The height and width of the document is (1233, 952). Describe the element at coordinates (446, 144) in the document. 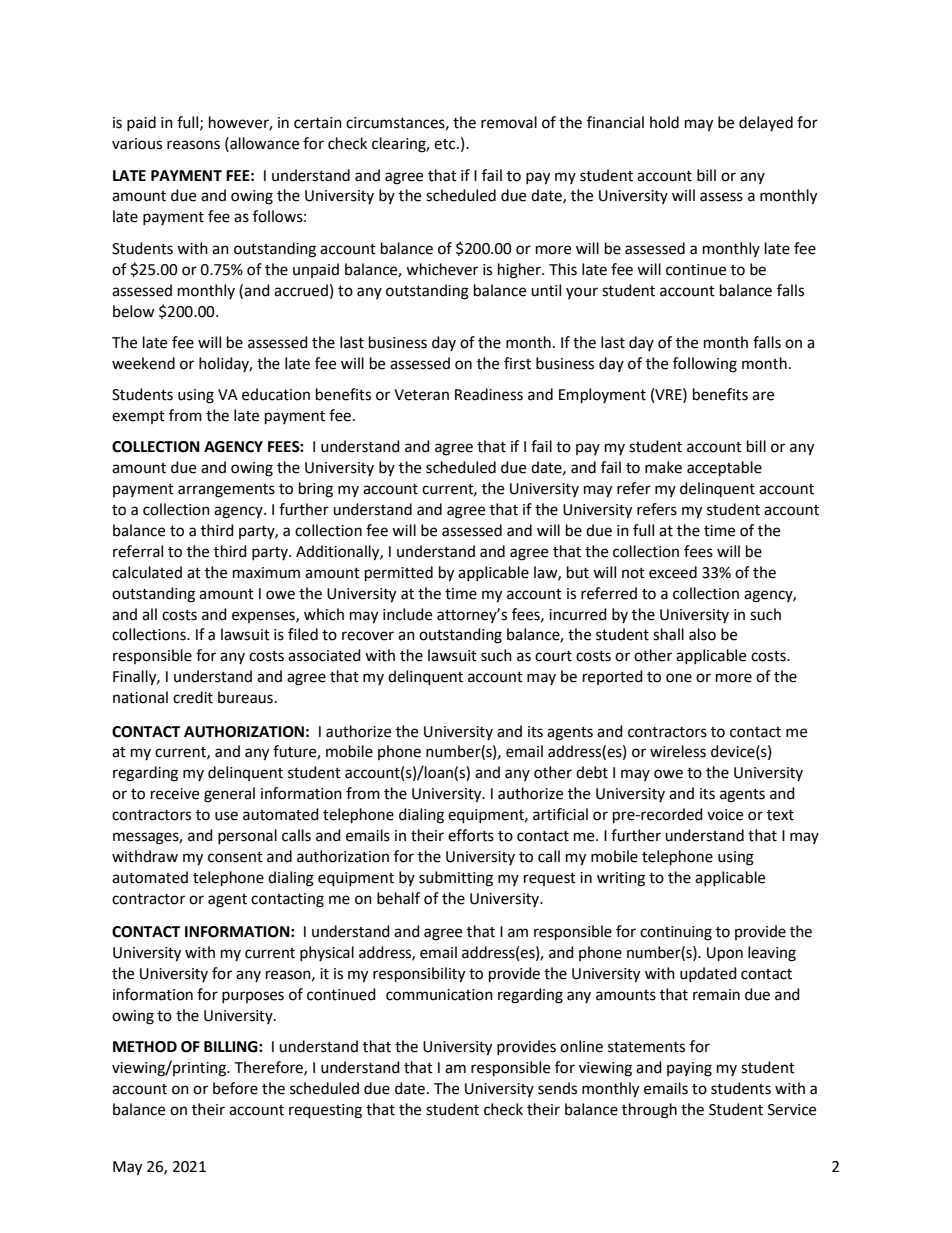

I see `etc` at that location.
